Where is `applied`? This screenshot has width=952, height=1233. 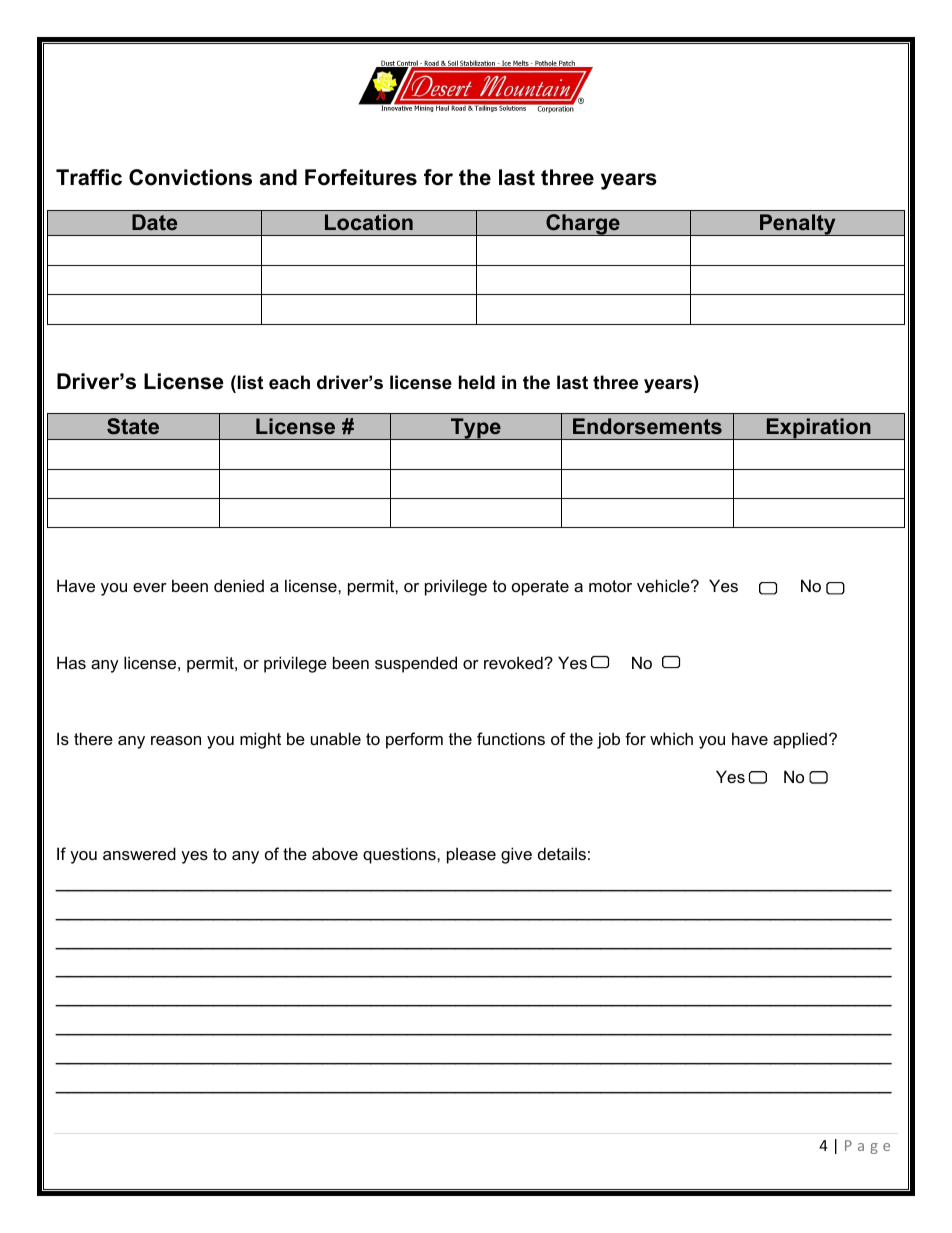 applied is located at coordinates (800, 740).
